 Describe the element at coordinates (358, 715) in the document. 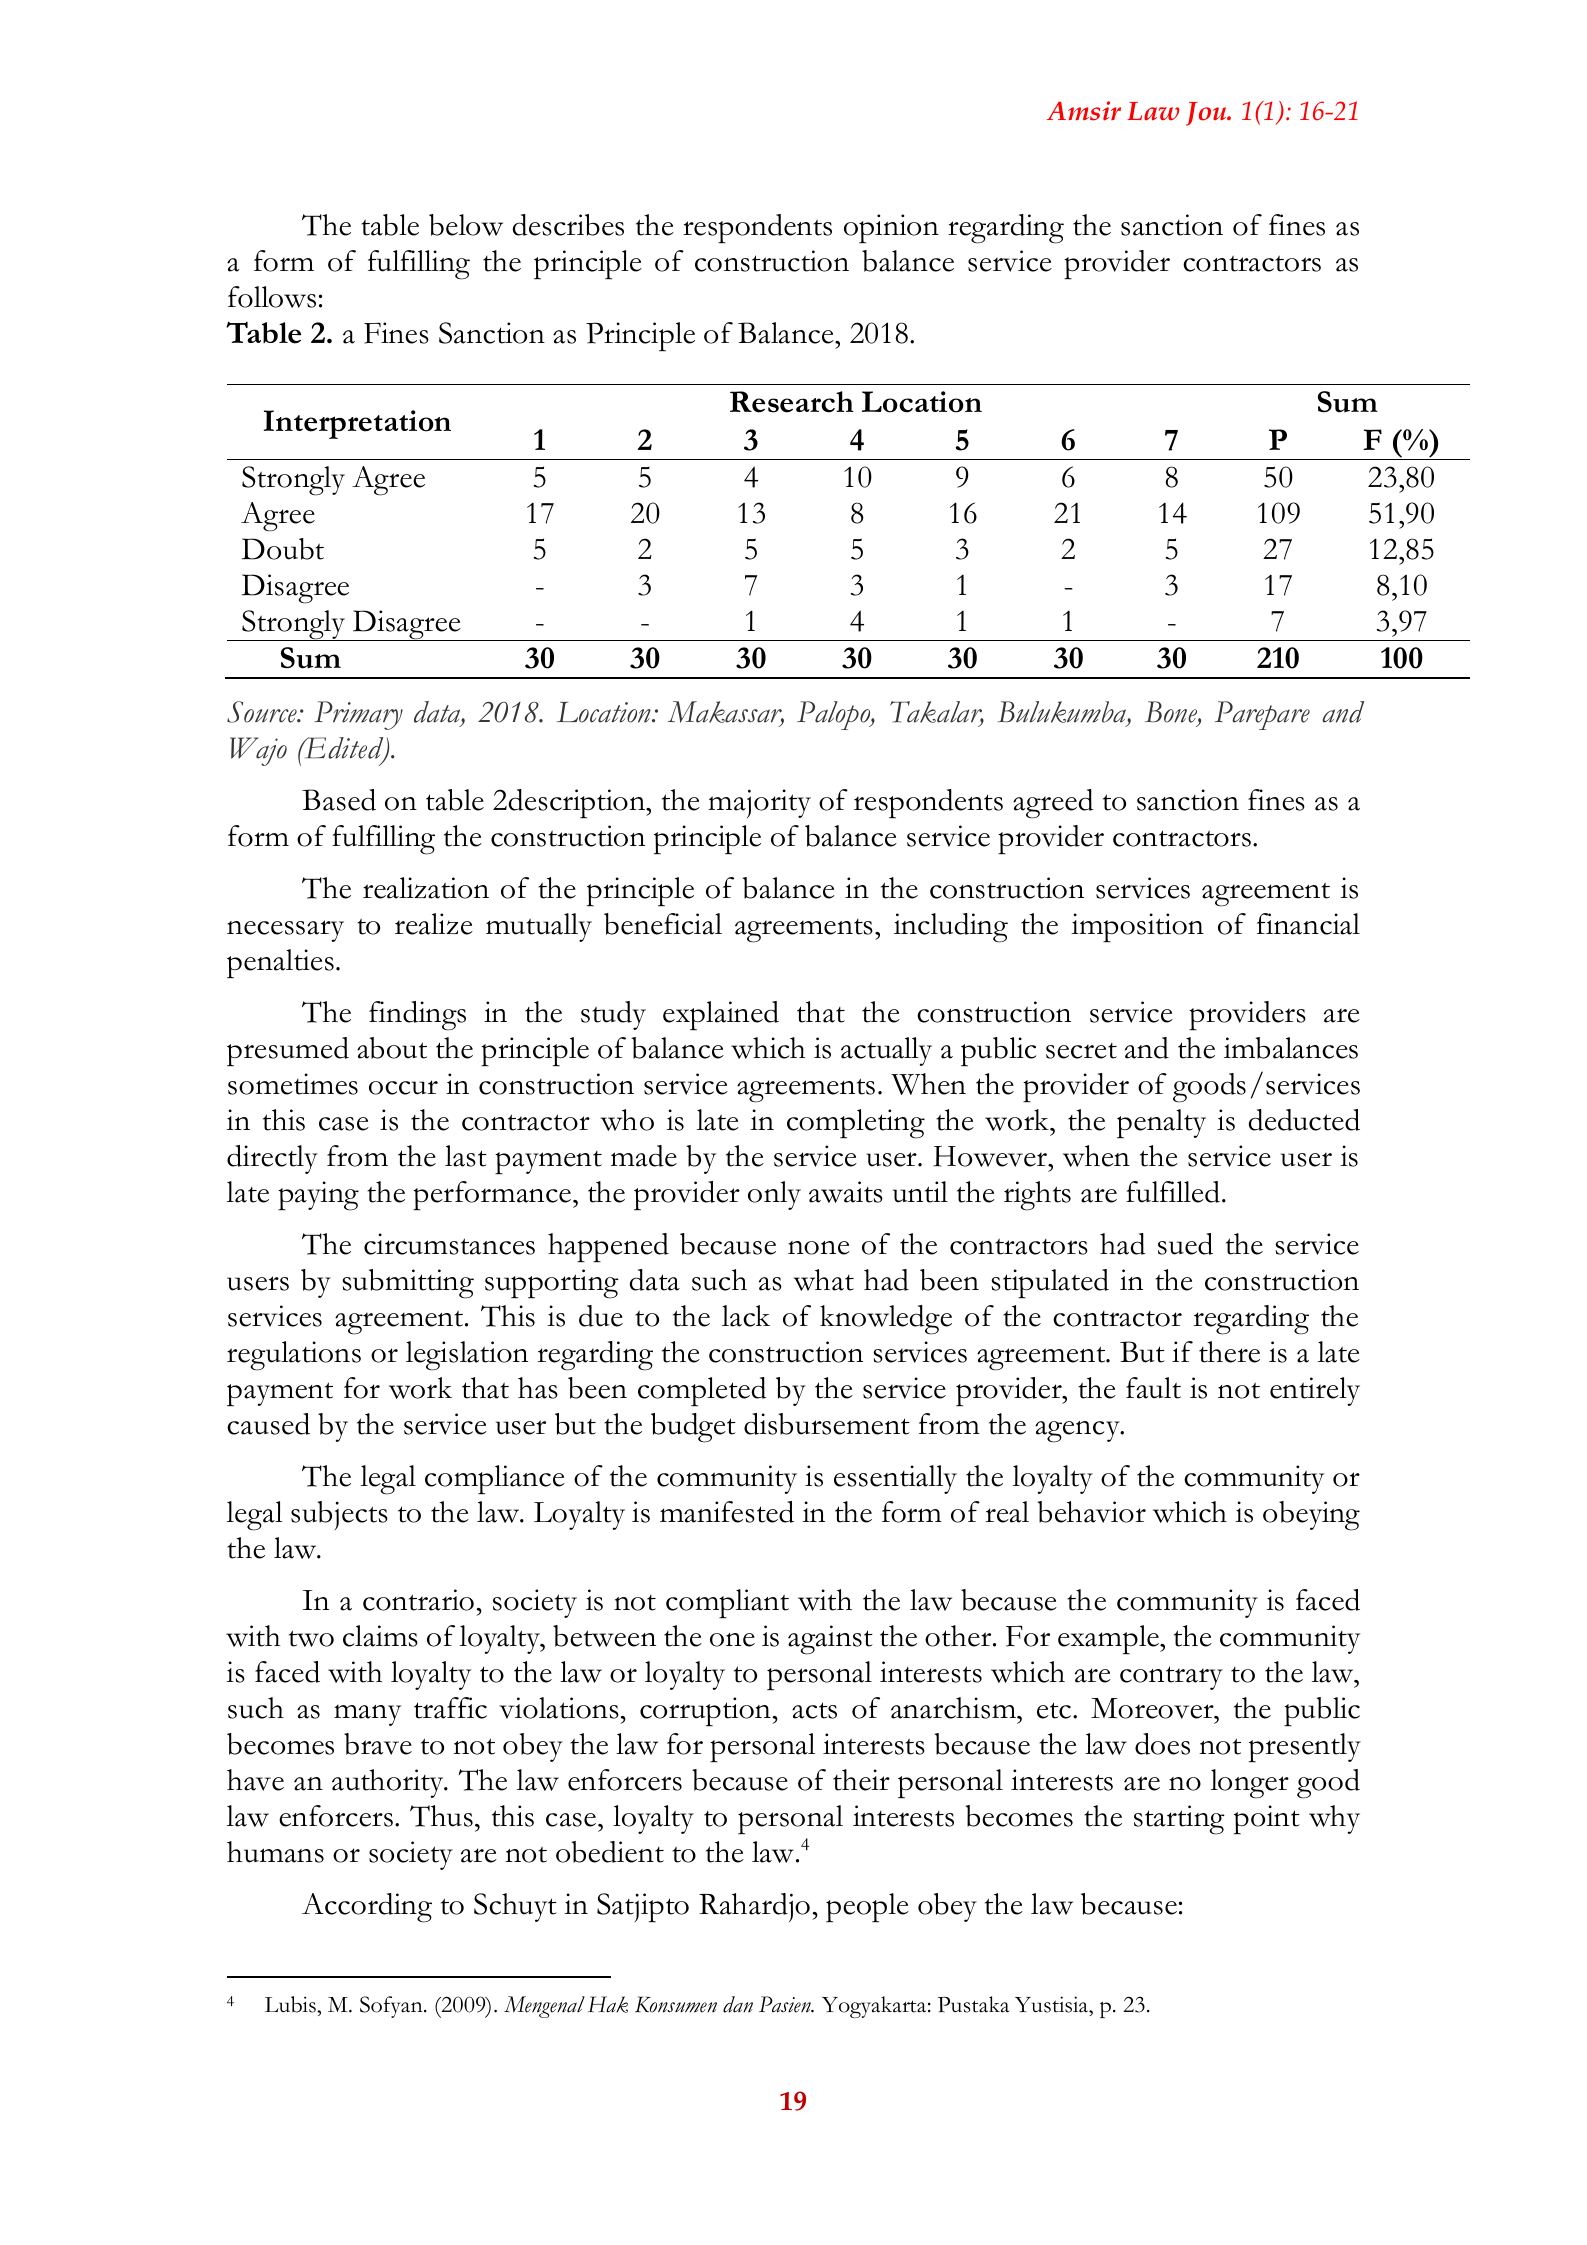

I see `Primary` at that location.
